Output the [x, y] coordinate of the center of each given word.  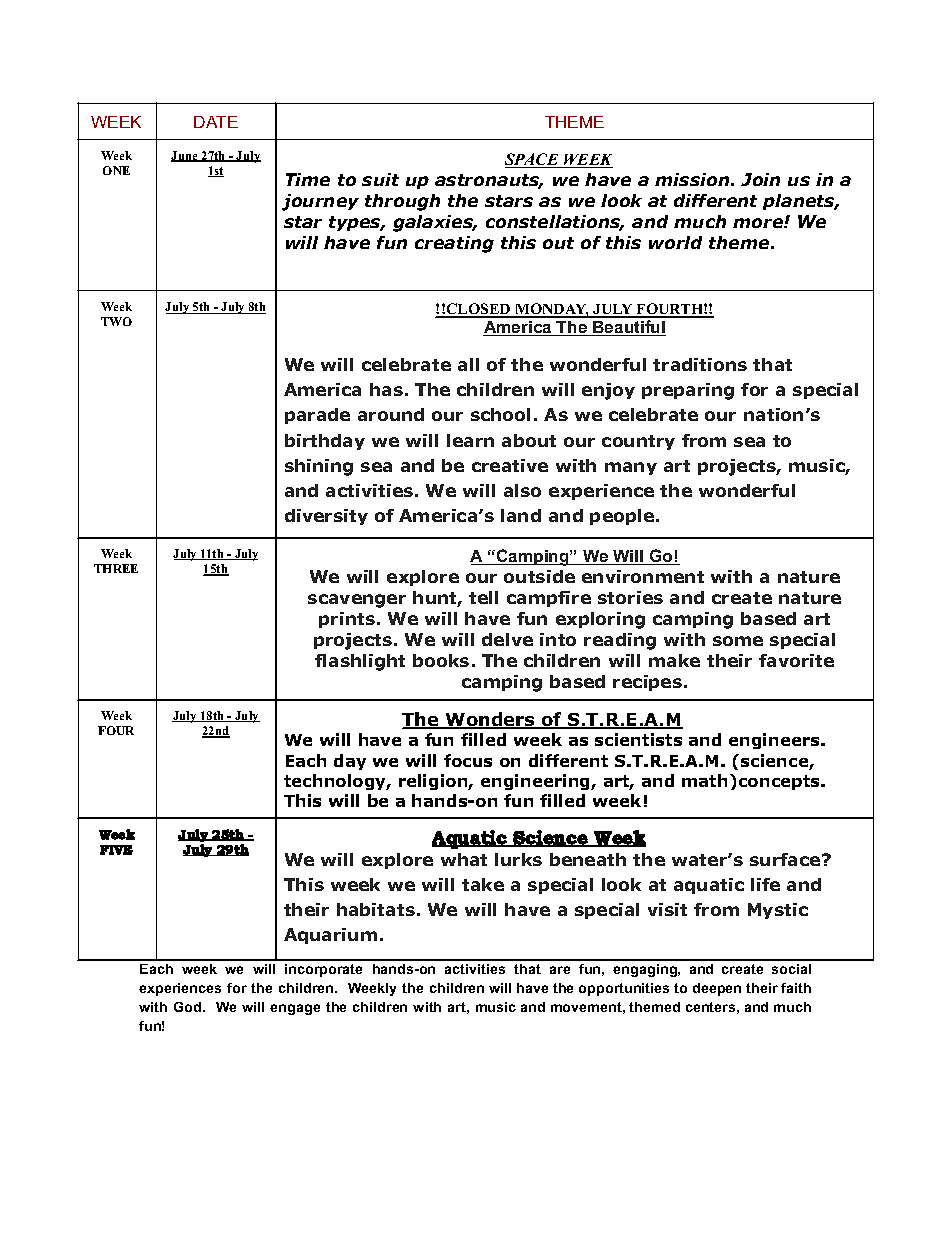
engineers [775, 741]
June [185, 156]
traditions [700, 364]
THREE [116, 568]
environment [643, 576]
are [560, 970]
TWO [116, 321]
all [468, 364]
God [189, 1007]
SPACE [533, 160]
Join [760, 179]
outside [539, 576]
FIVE [116, 850]
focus [468, 760]
